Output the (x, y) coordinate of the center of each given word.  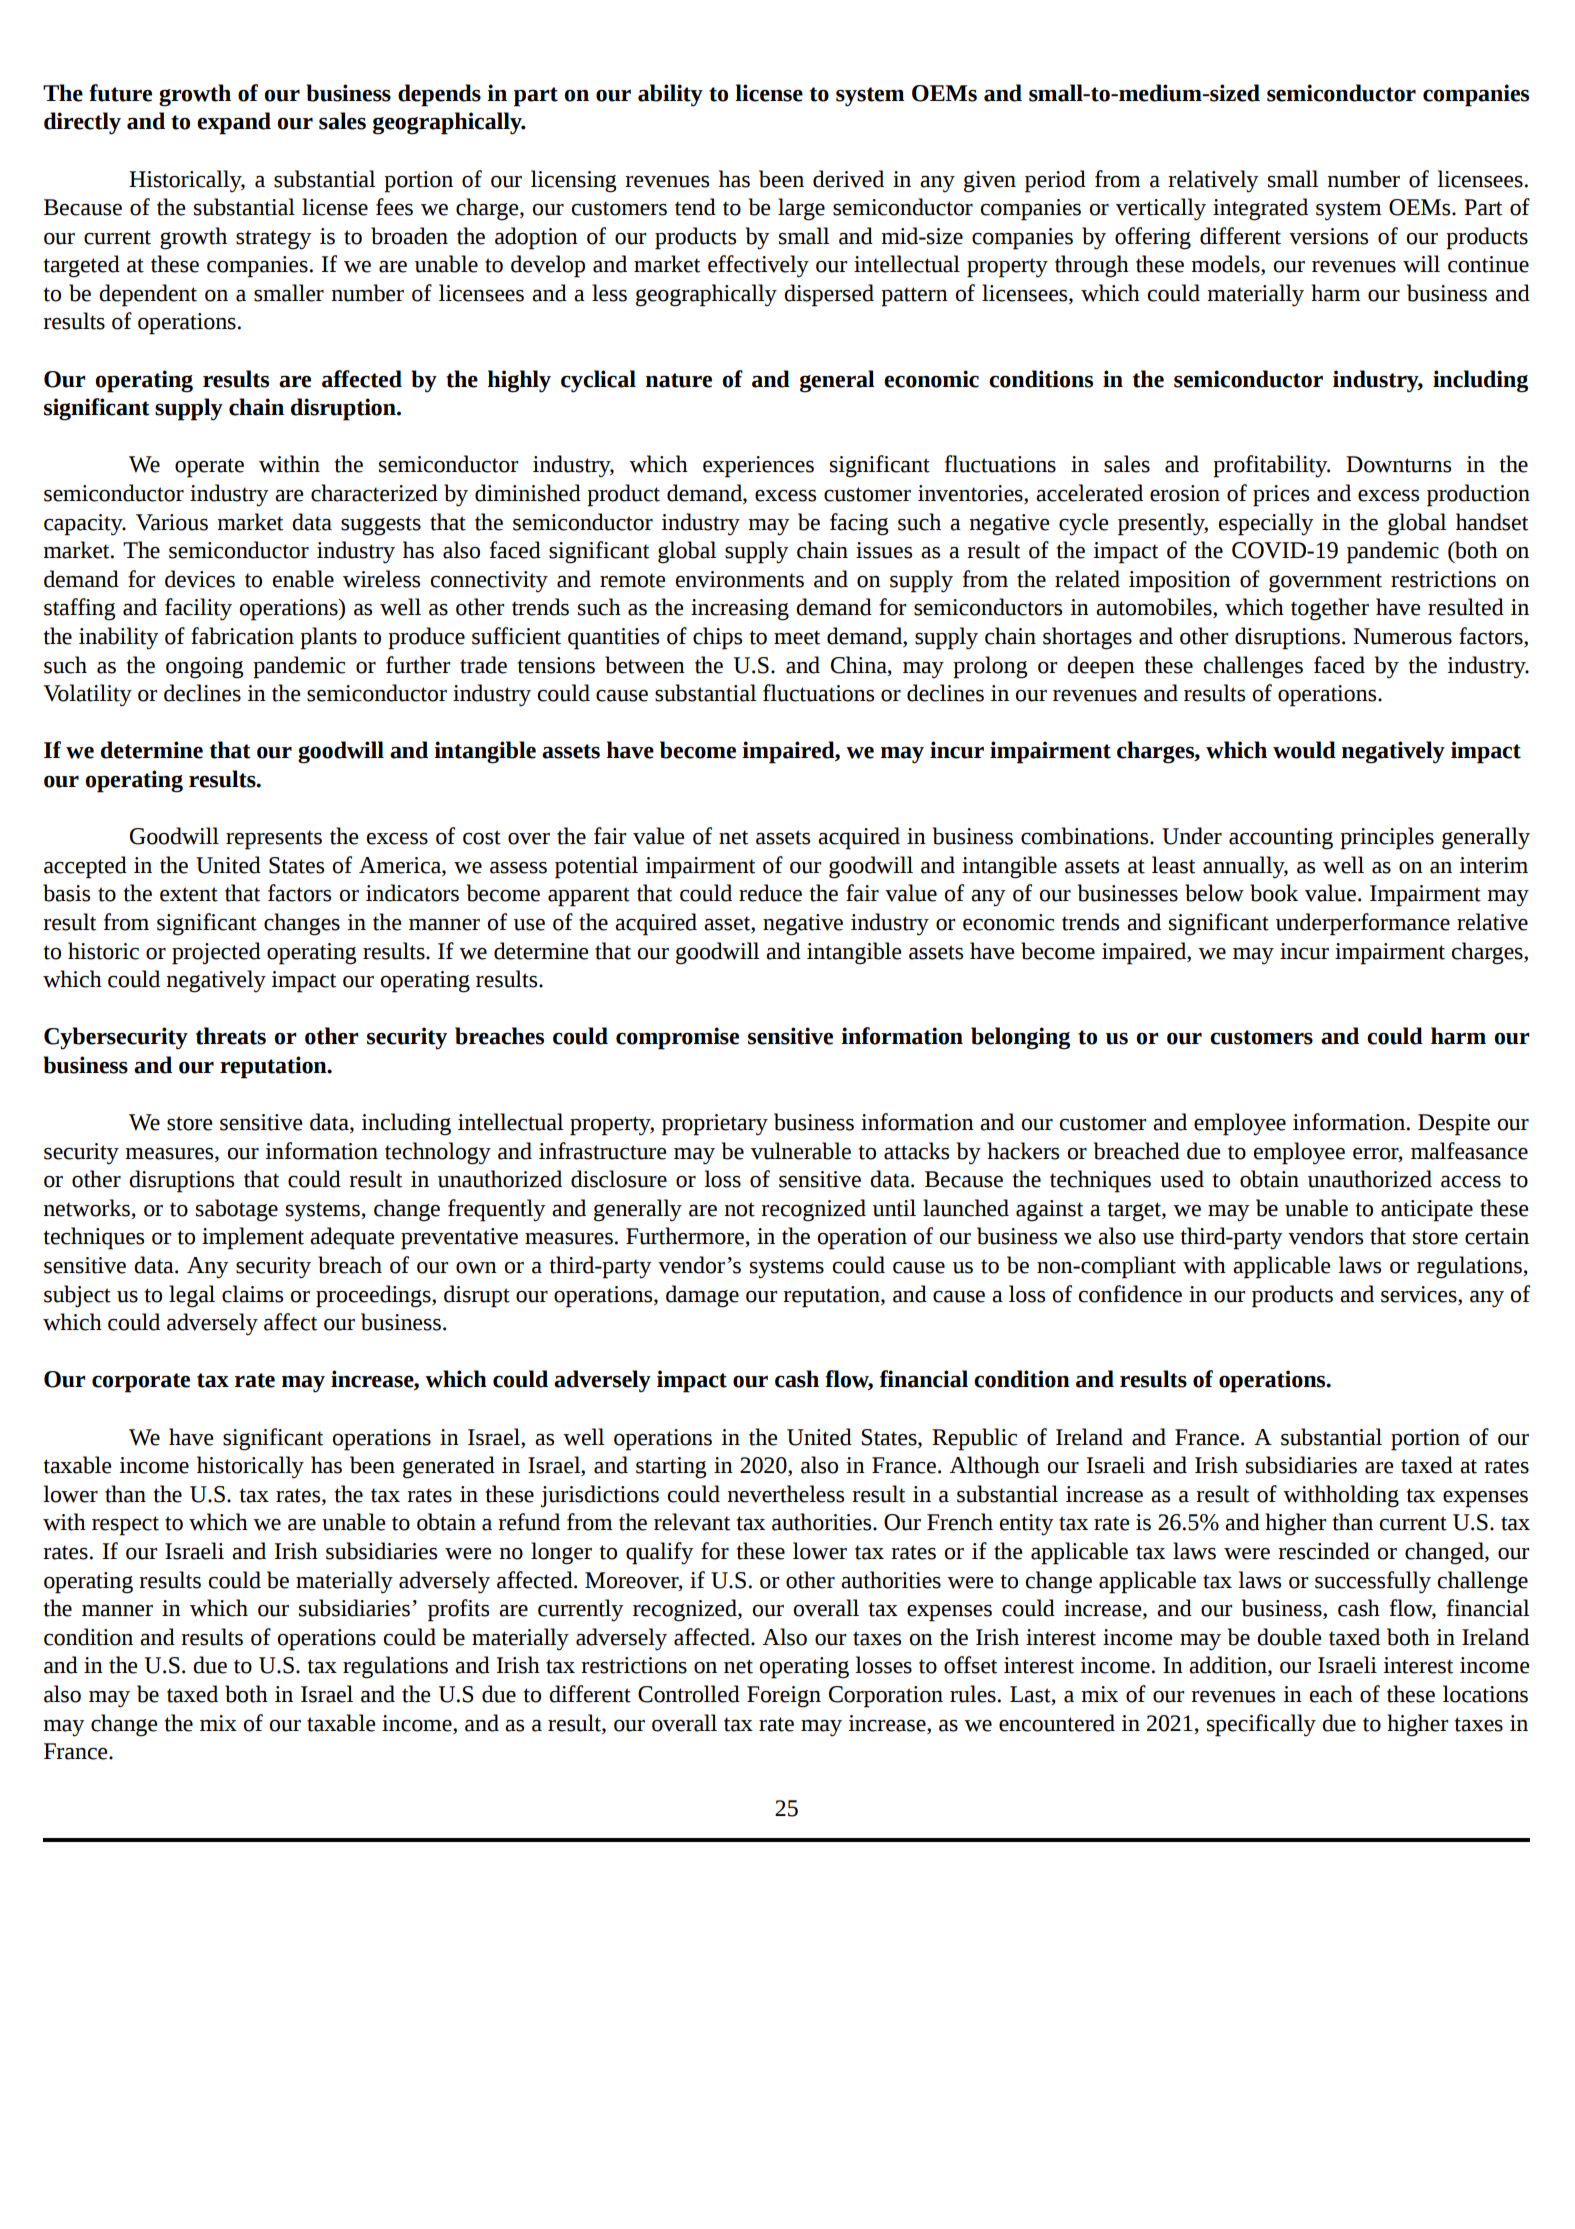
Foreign (784, 1697)
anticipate (1427, 1211)
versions (1328, 236)
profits (458, 1610)
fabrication (242, 636)
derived (848, 179)
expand (234, 123)
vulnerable (801, 1151)
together (1330, 609)
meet (797, 637)
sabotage (237, 1210)
